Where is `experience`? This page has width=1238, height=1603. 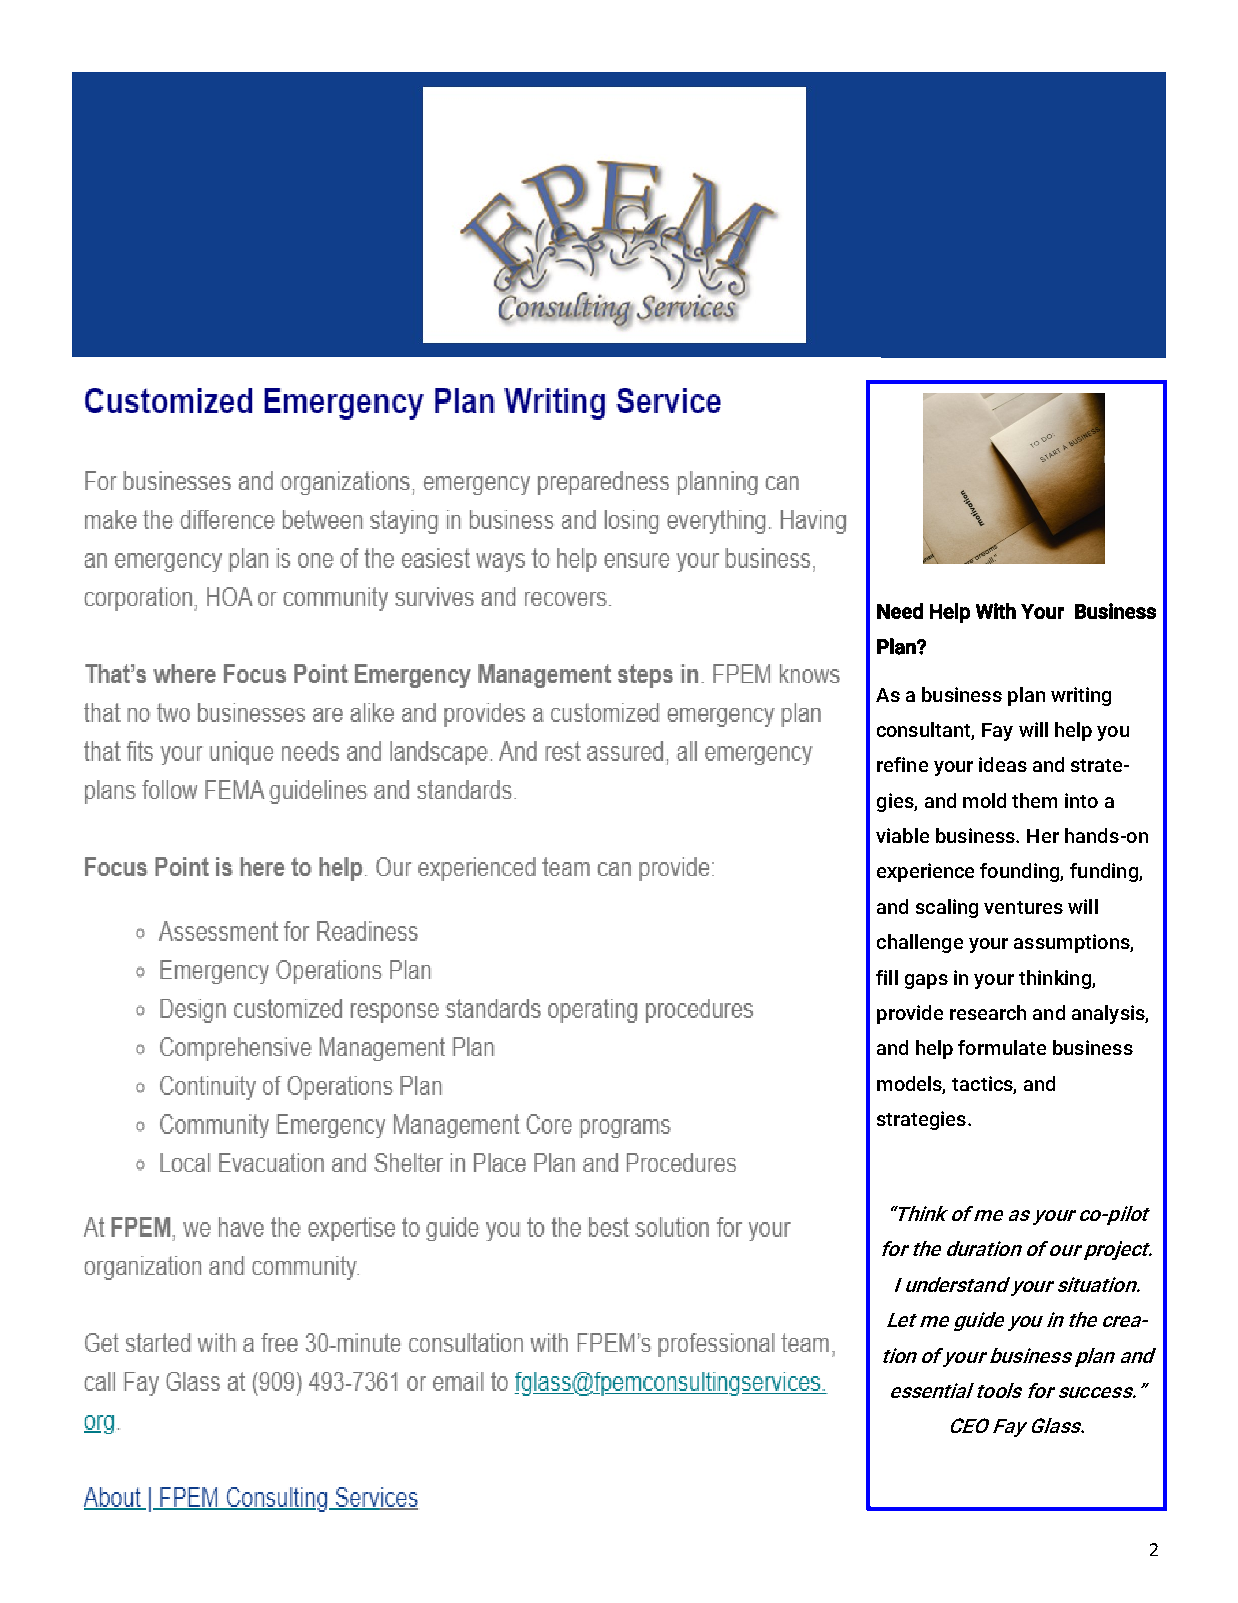 experience is located at coordinates (925, 872).
